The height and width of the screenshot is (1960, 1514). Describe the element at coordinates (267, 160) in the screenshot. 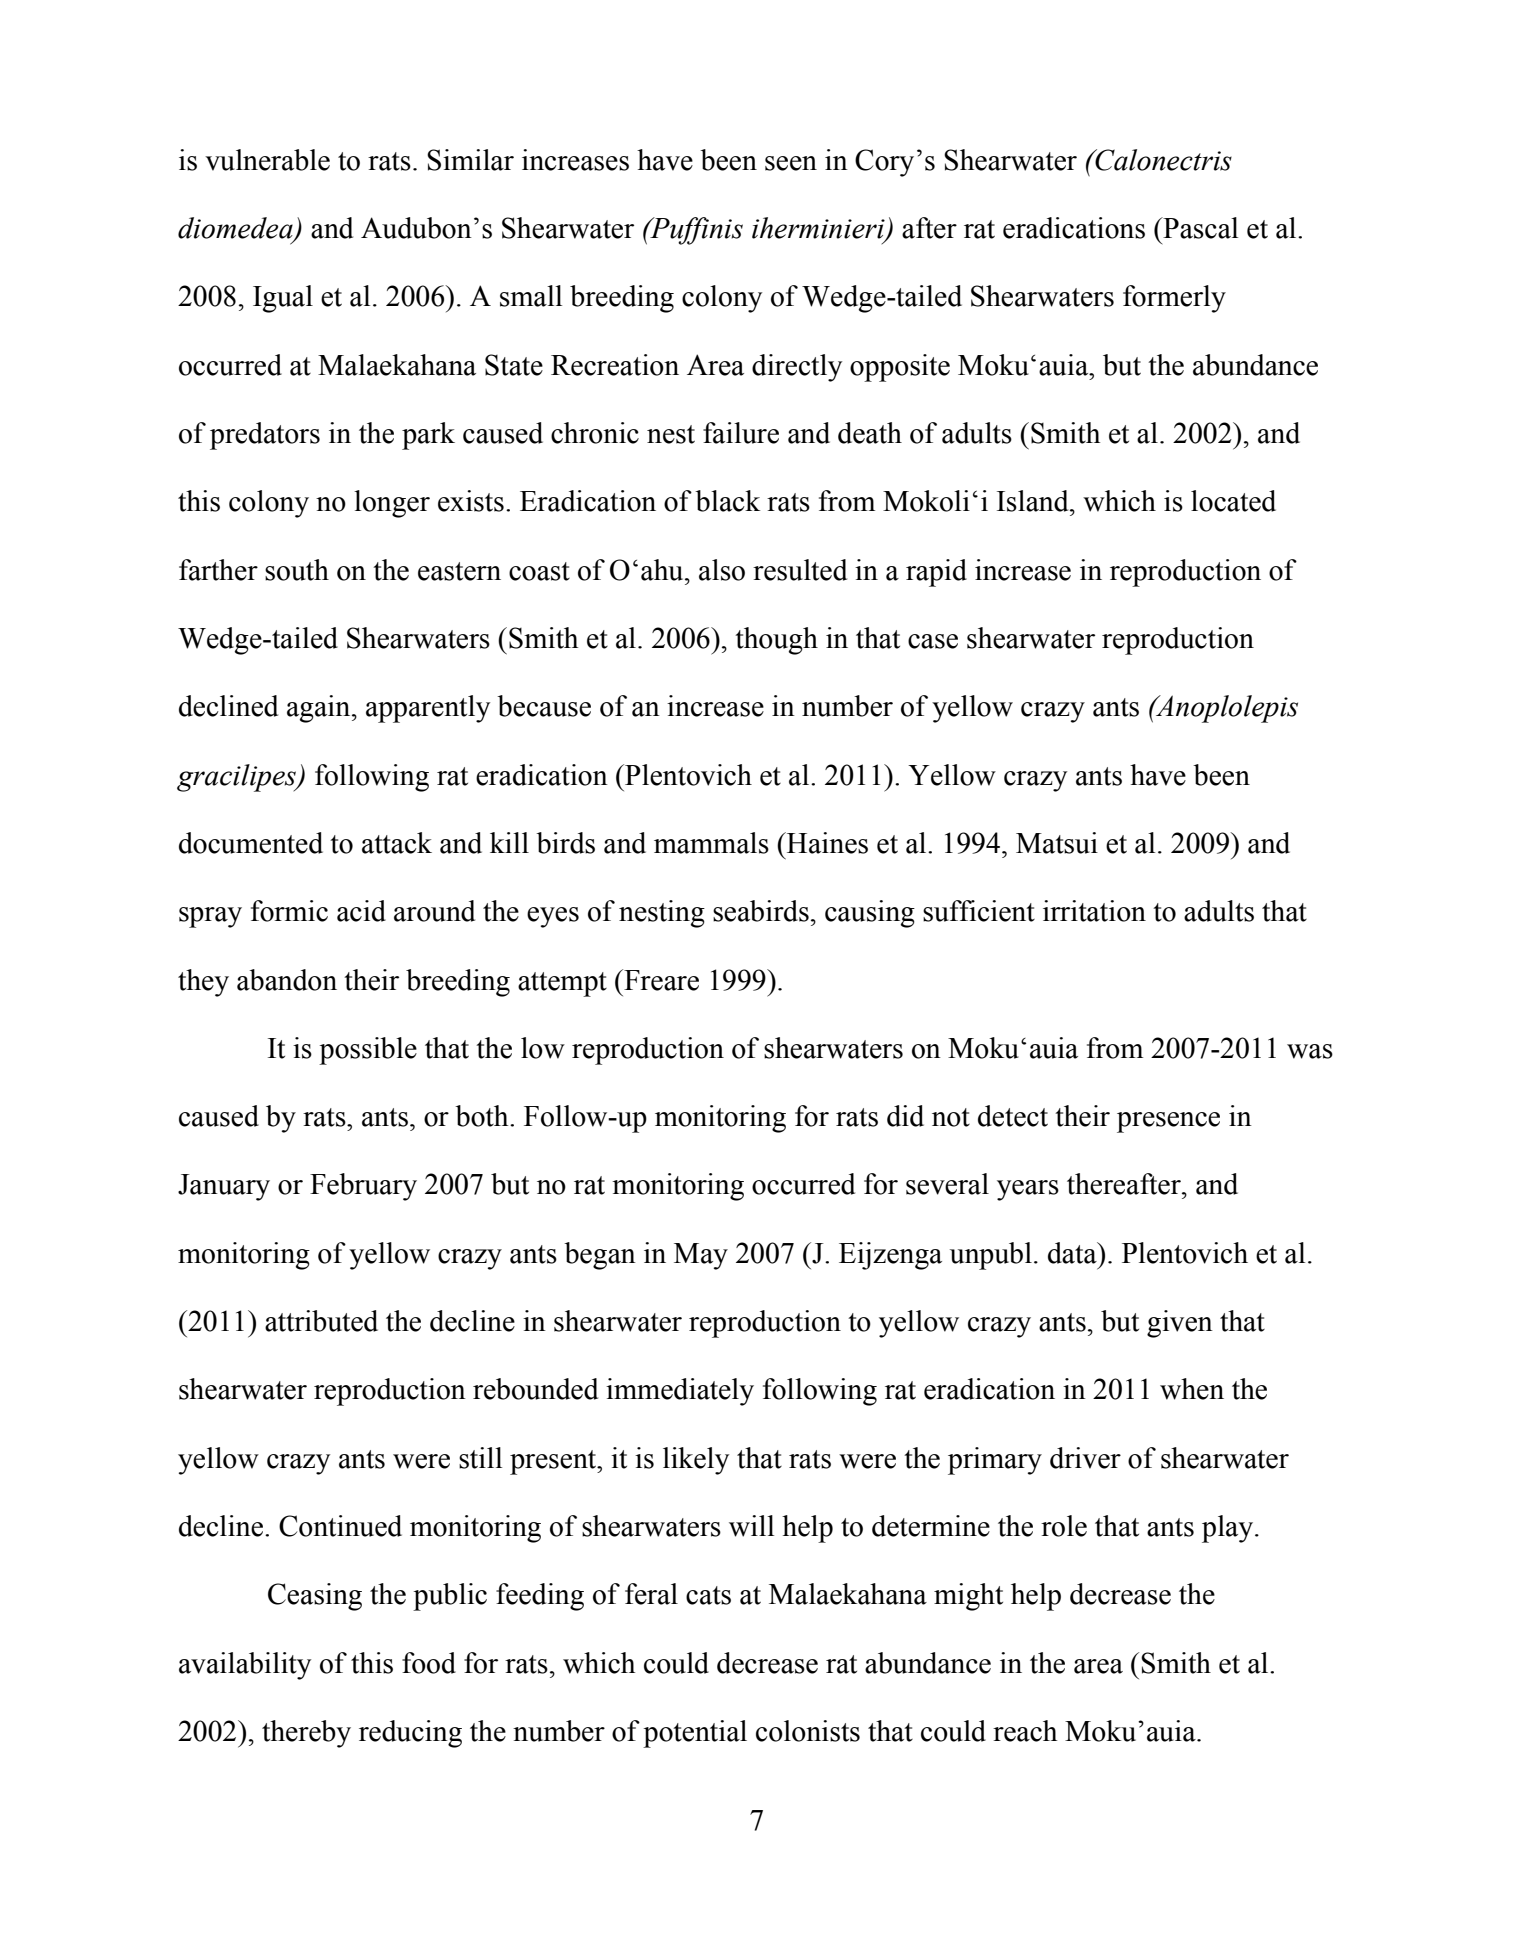

I see `vulnerable` at that location.
